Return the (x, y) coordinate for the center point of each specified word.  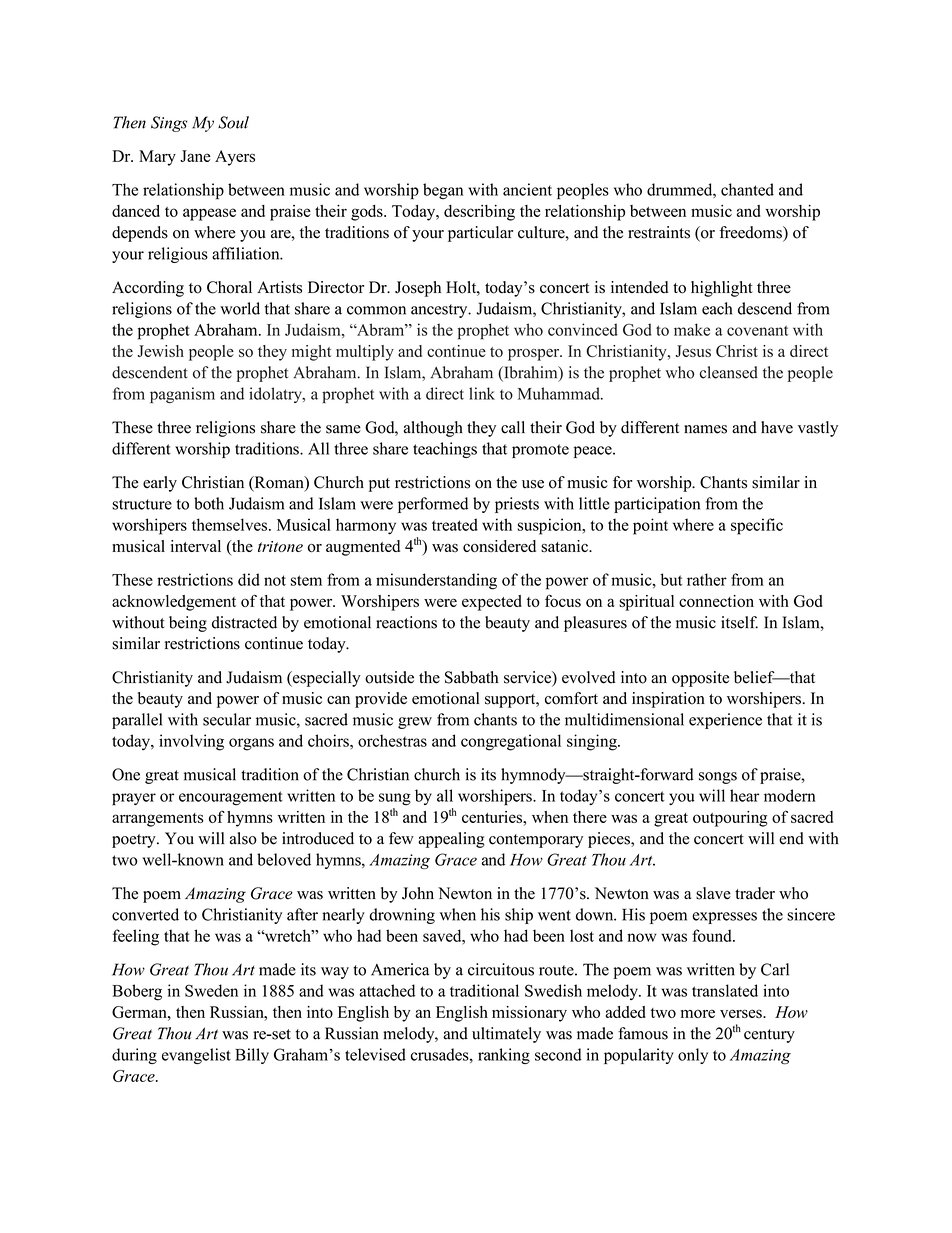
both (209, 503)
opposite (700, 679)
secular (227, 719)
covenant (757, 330)
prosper (535, 355)
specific (757, 526)
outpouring (730, 819)
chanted (747, 189)
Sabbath (471, 677)
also (243, 838)
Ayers (235, 158)
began (443, 191)
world (240, 308)
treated (455, 524)
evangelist (196, 1056)
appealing (451, 840)
